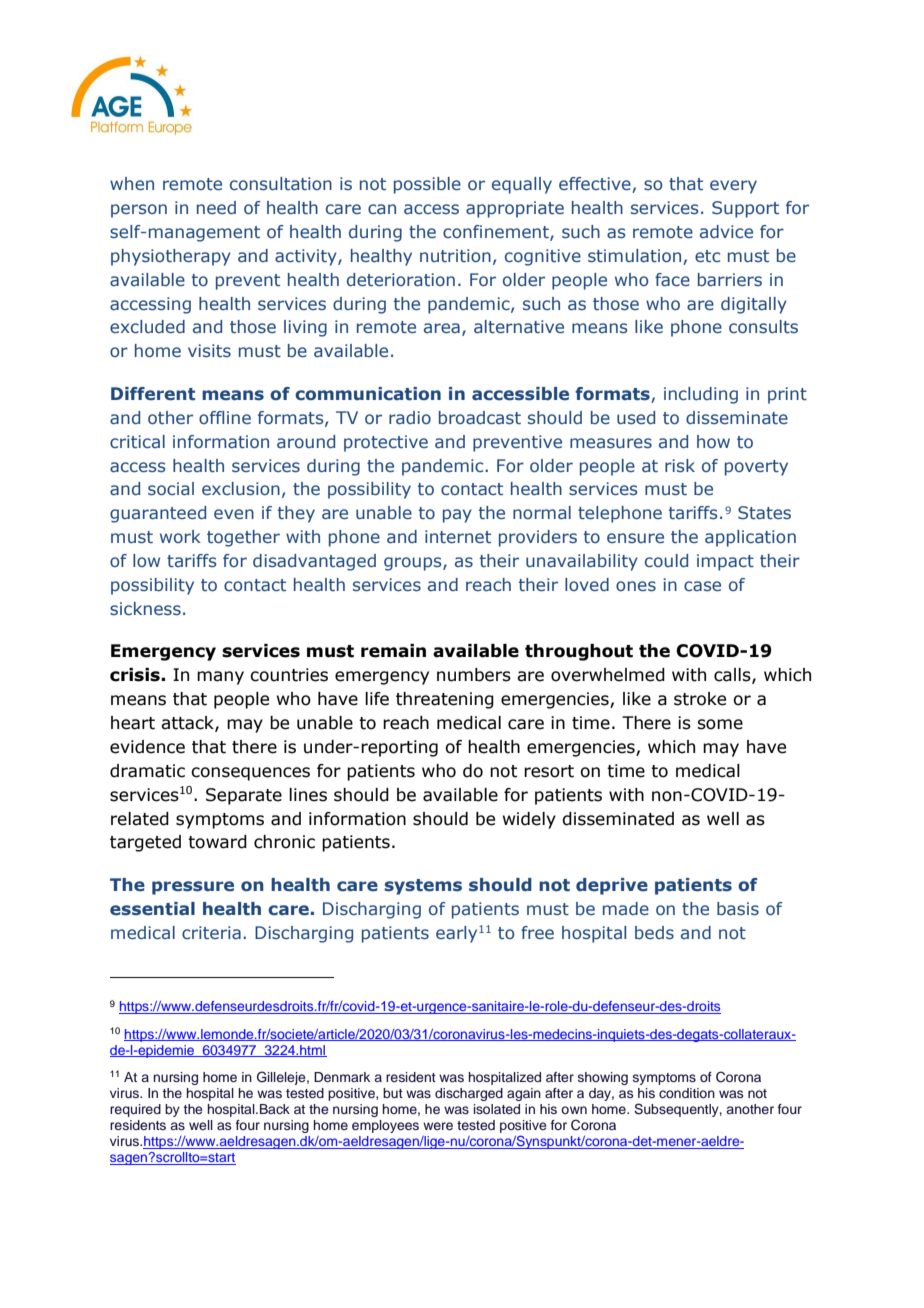  Describe the element at coordinates (738, 909) in the screenshot. I see `basis` at that location.
